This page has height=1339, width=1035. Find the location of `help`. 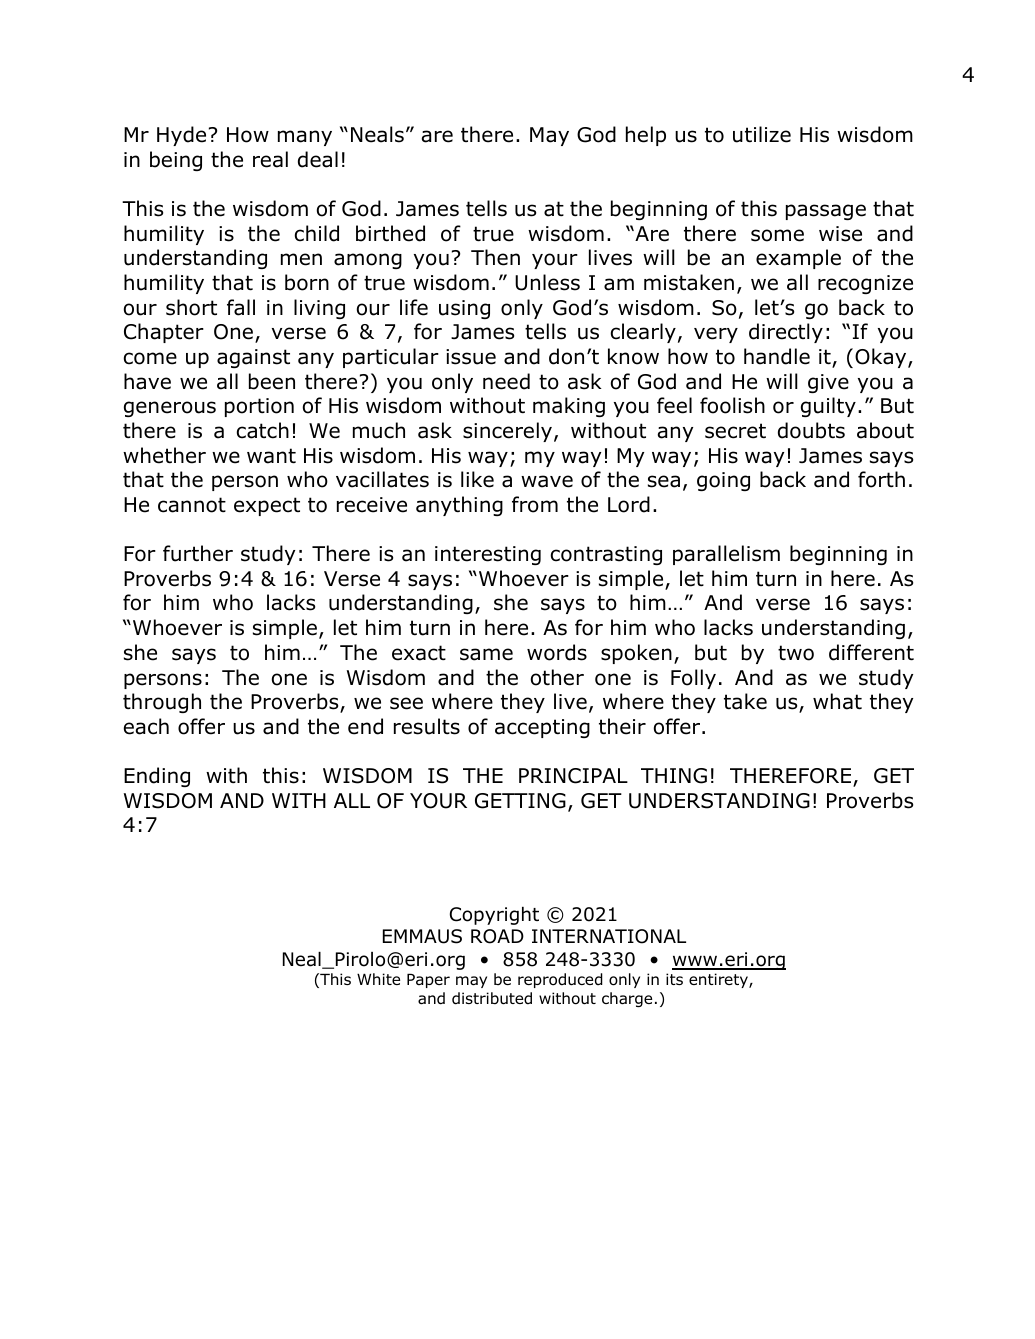

help is located at coordinates (646, 136).
